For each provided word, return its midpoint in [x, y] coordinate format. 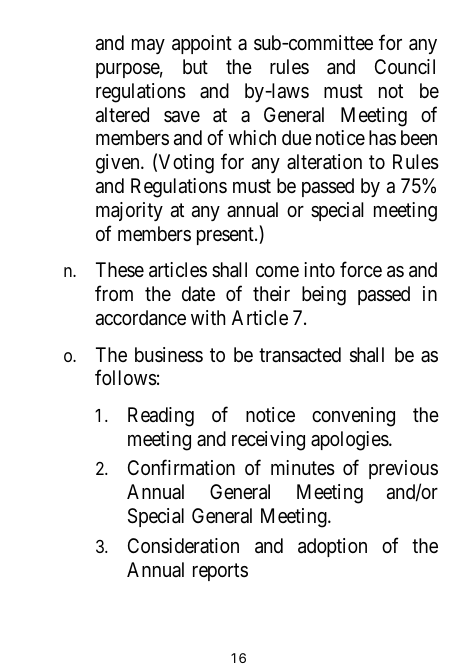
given [119, 164]
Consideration [183, 545]
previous [403, 469]
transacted [300, 355]
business [169, 354]
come [277, 271]
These [120, 270]
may [148, 46]
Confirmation [181, 468]
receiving [268, 441]
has [382, 137]
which [252, 137]
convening [353, 417]
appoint [202, 44]
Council [405, 66]
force [361, 269]
